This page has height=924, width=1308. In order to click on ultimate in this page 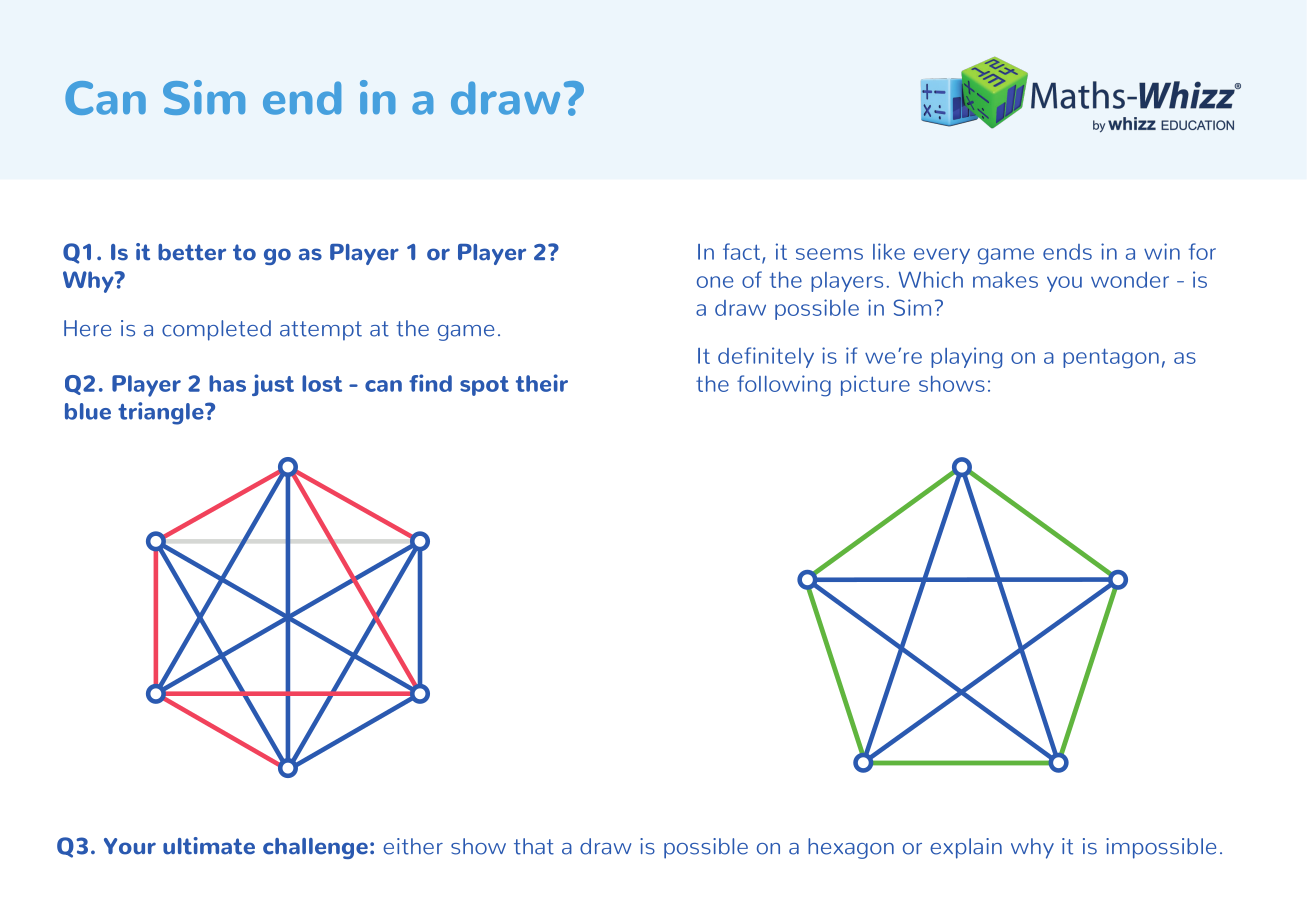, I will do `click(209, 846)`.
